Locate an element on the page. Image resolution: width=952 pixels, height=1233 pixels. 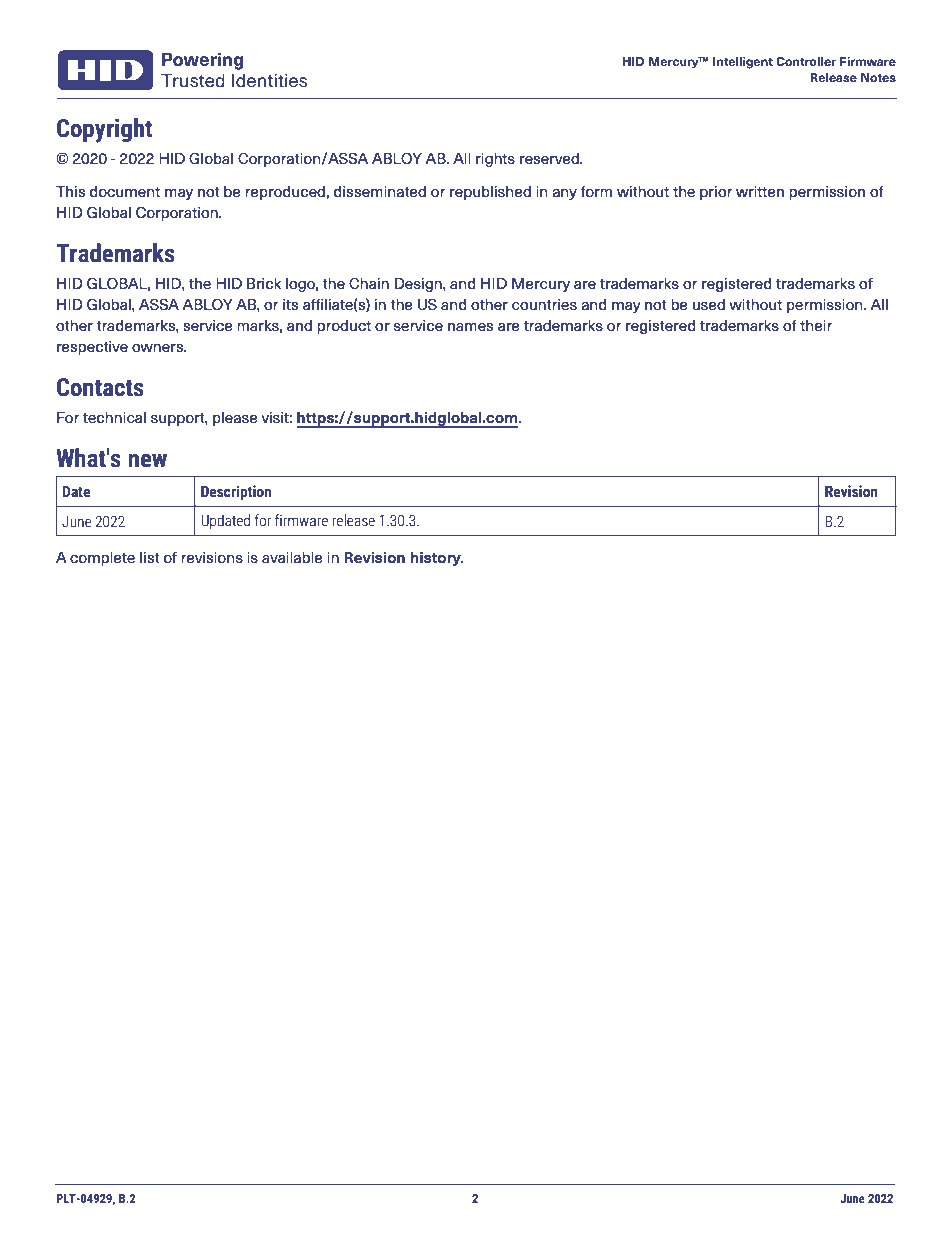
Trusted is located at coordinates (193, 80).
